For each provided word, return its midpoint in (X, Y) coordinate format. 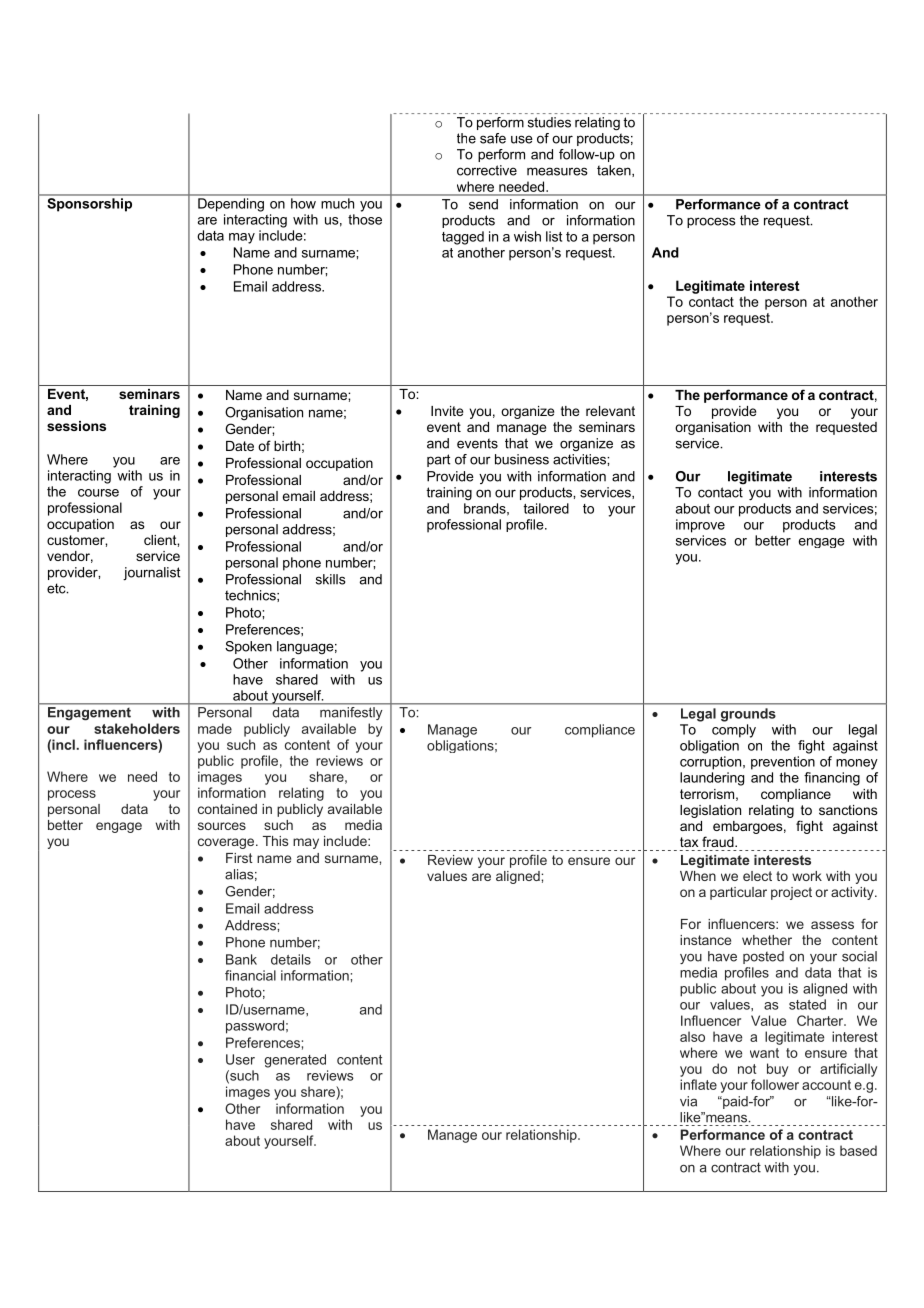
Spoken (248, 647)
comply (734, 731)
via (688, 1101)
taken (615, 171)
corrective (487, 170)
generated (295, 1061)
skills (331, 579)
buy (777, 1070)
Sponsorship (90, 204)
